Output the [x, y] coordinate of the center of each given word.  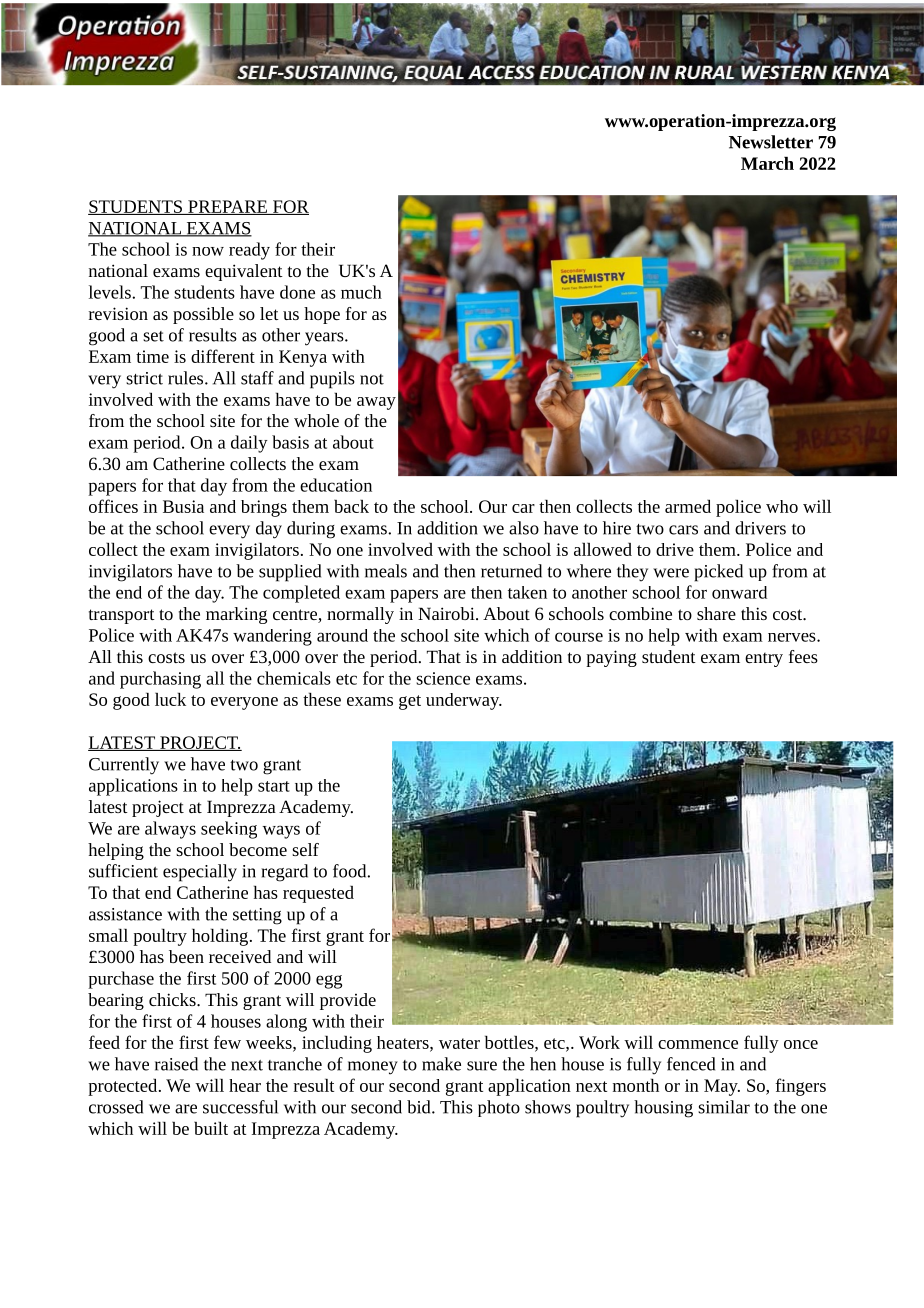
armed [688, 506]
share [716, 613]
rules [187, 378]
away [376, 403]
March [767, 163]
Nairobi [447, 613]
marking [236, 615]
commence [698, 1044]
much [361, 292]
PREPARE [227, 207]
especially [200, 873]
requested [318, 894]
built [211, 1128]
